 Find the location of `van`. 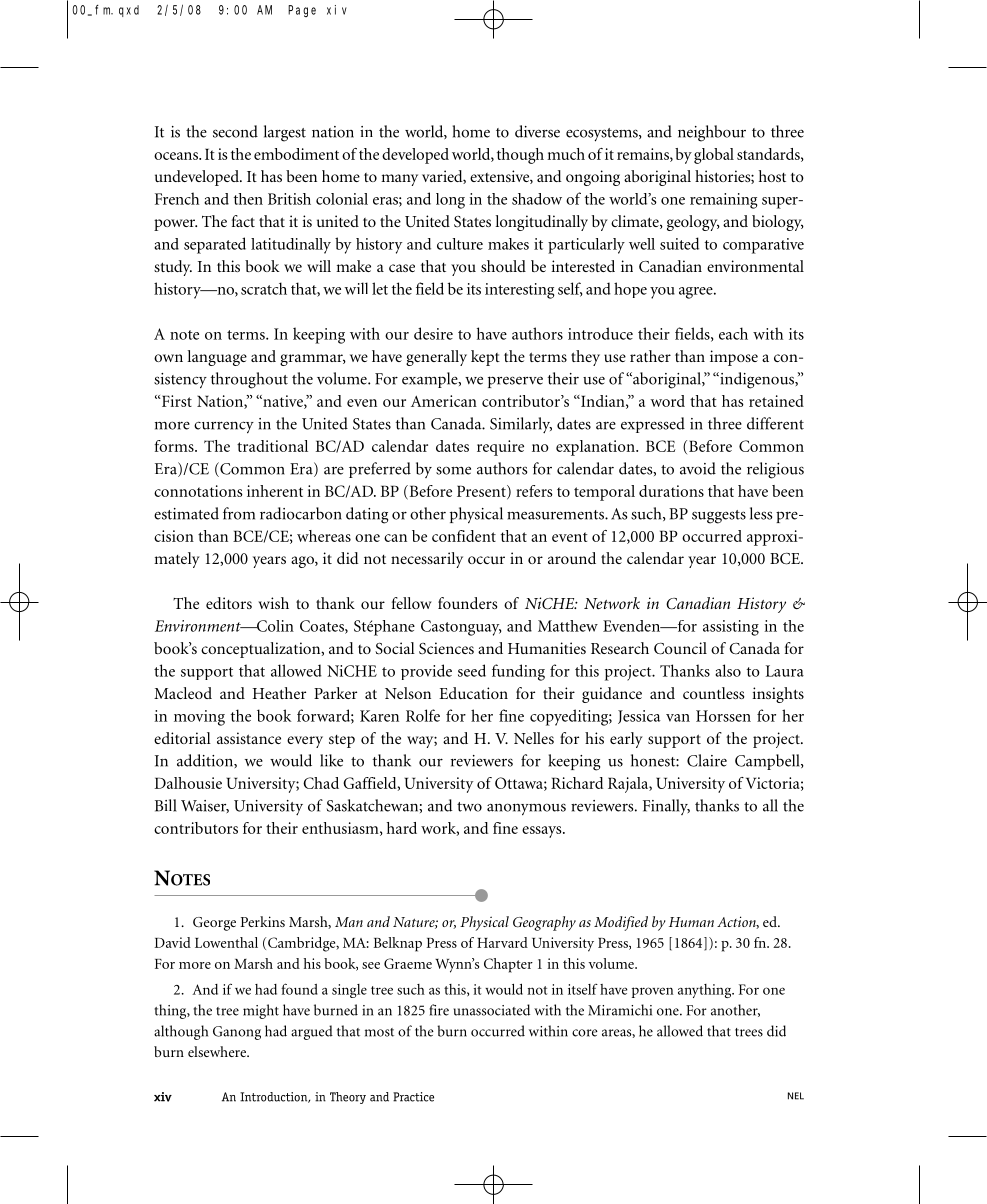

van is located at coordinates (678, 718).
